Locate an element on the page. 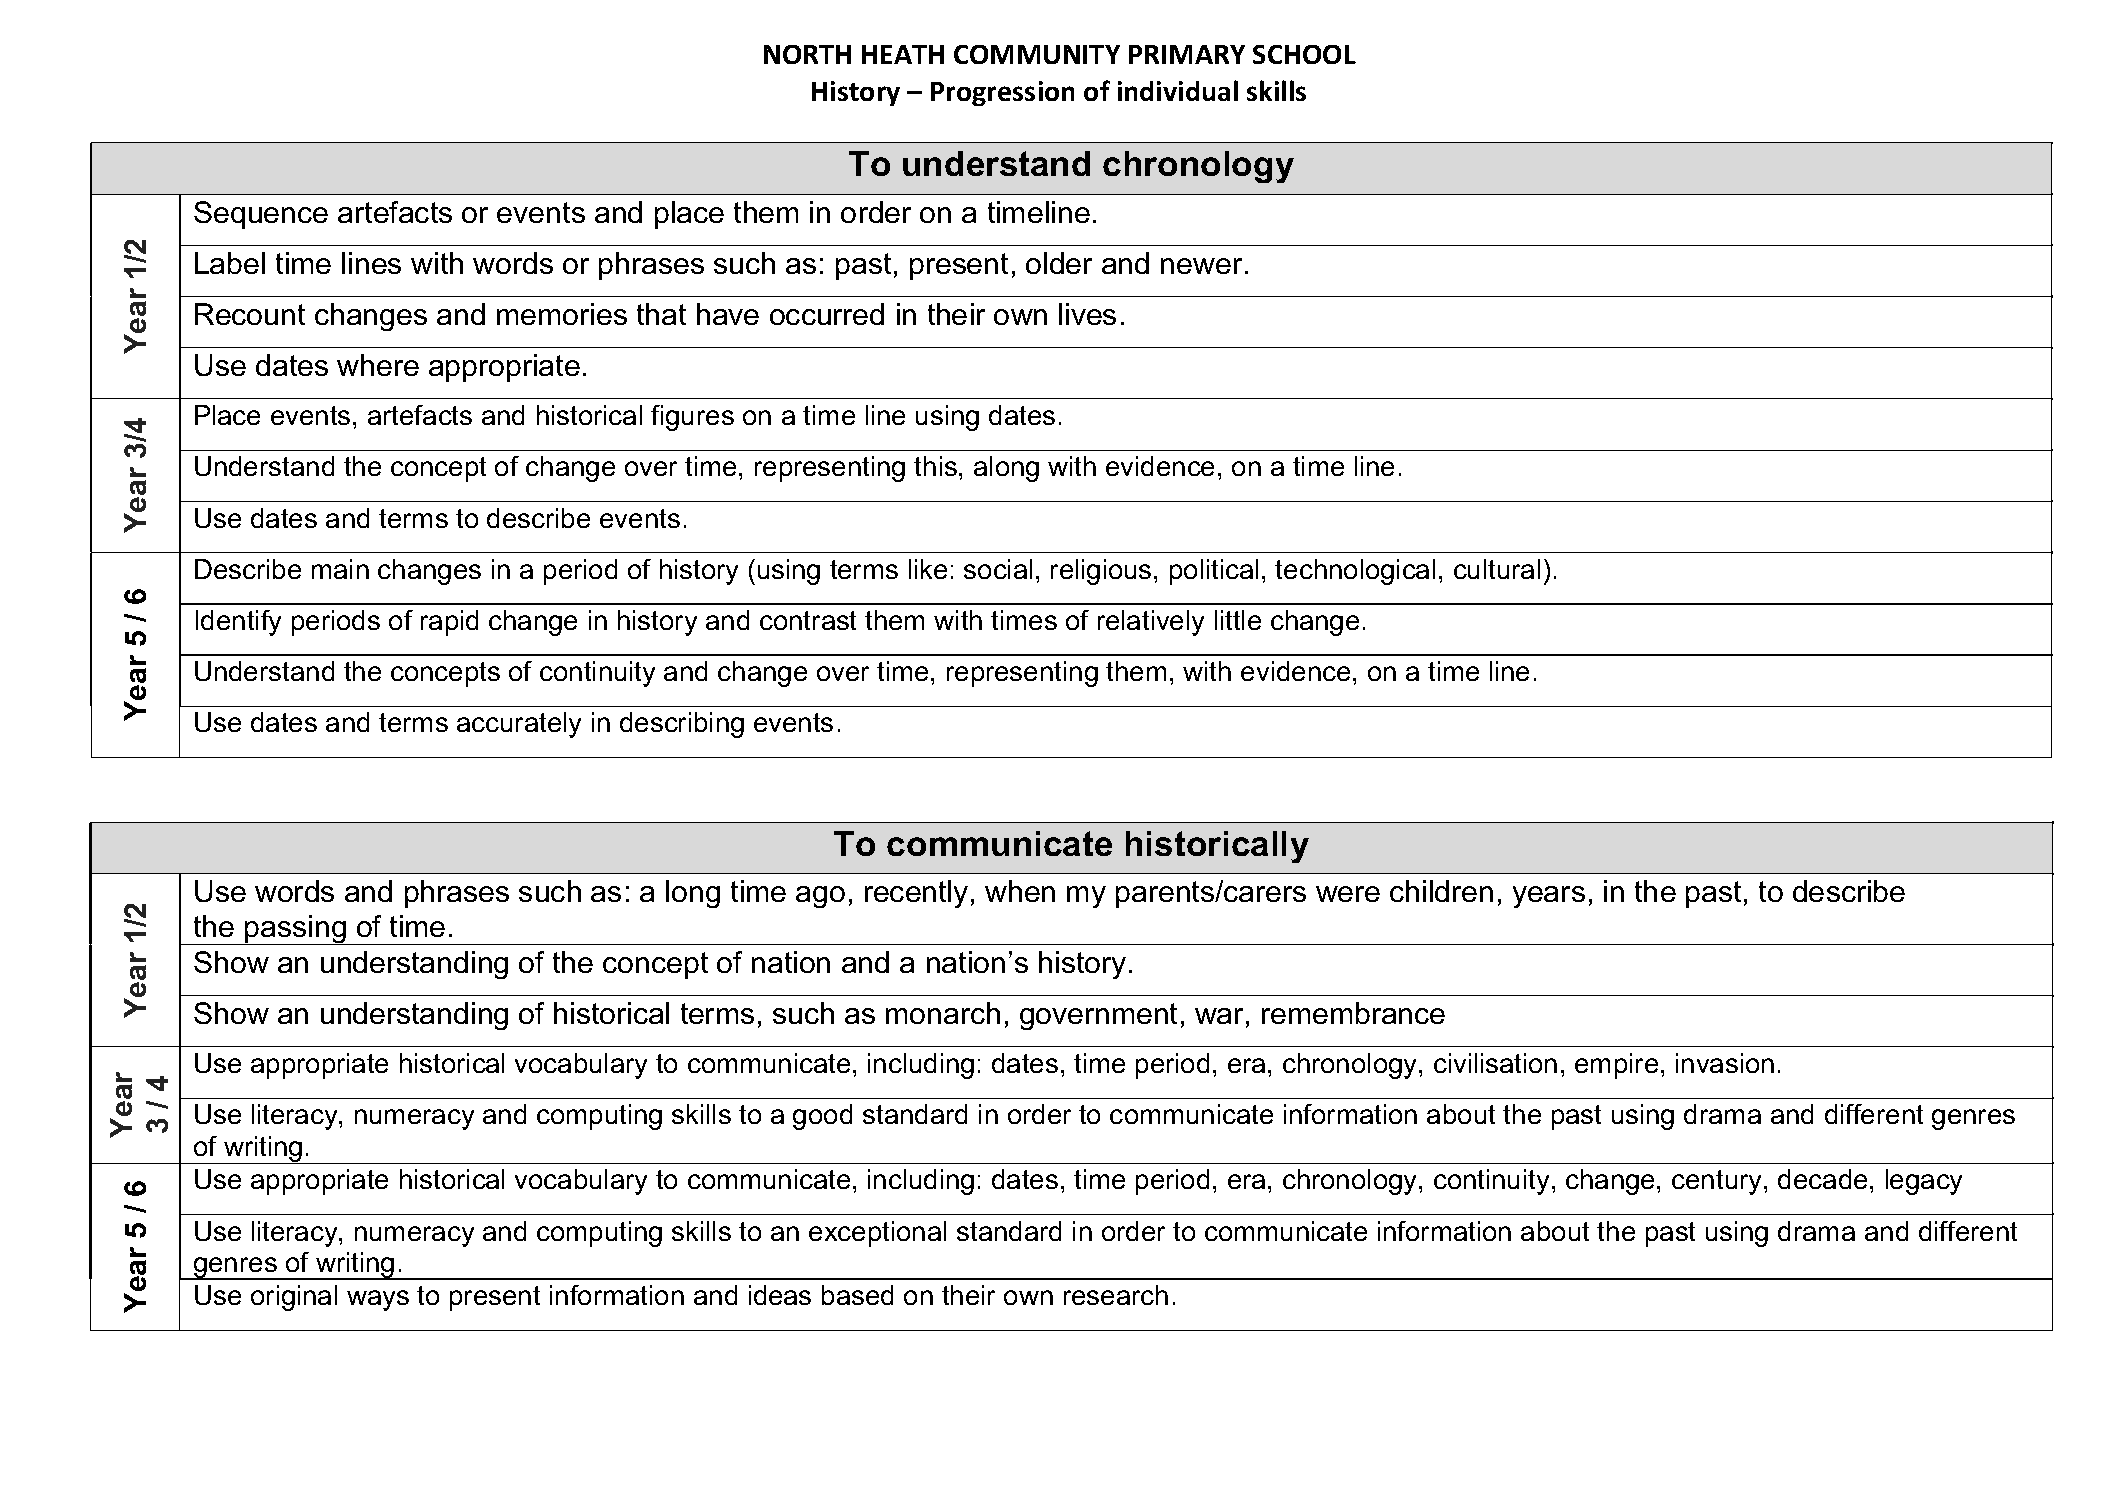  cultural is located at coordinates (1497, 569).
